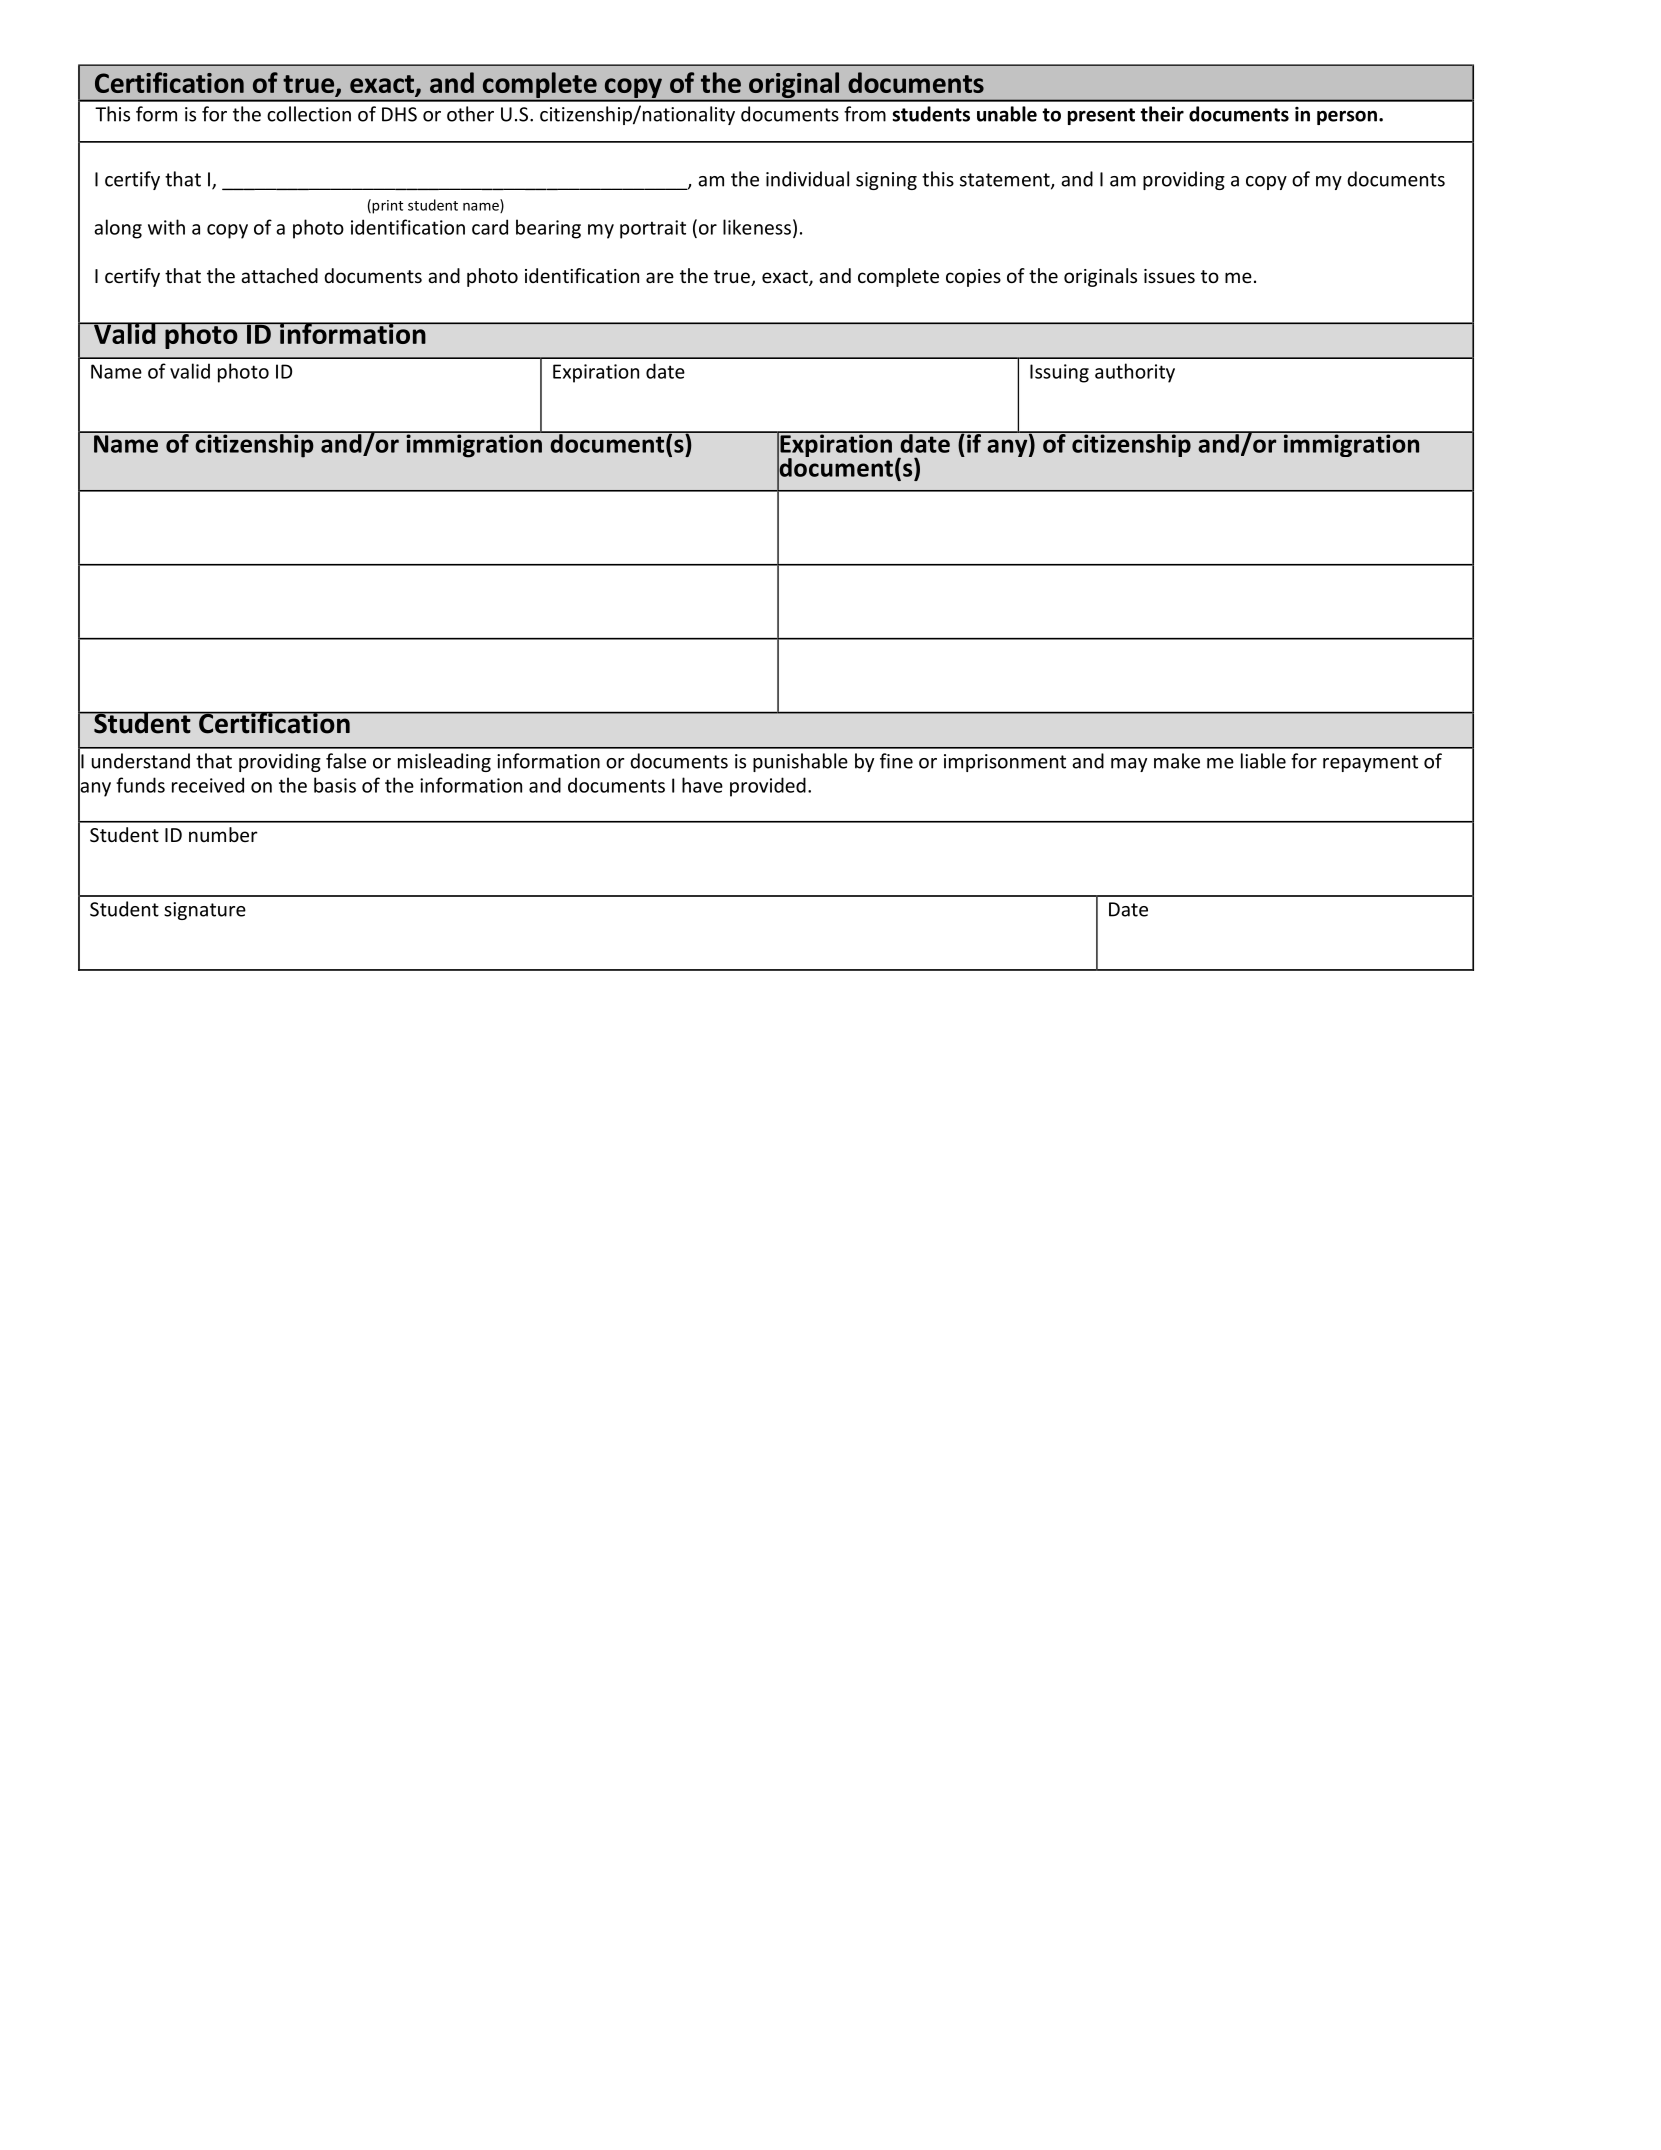  What do you see at coordinates (1177, 761) in the screenshot?
I see `make` at bounding box center [1177, 761].
